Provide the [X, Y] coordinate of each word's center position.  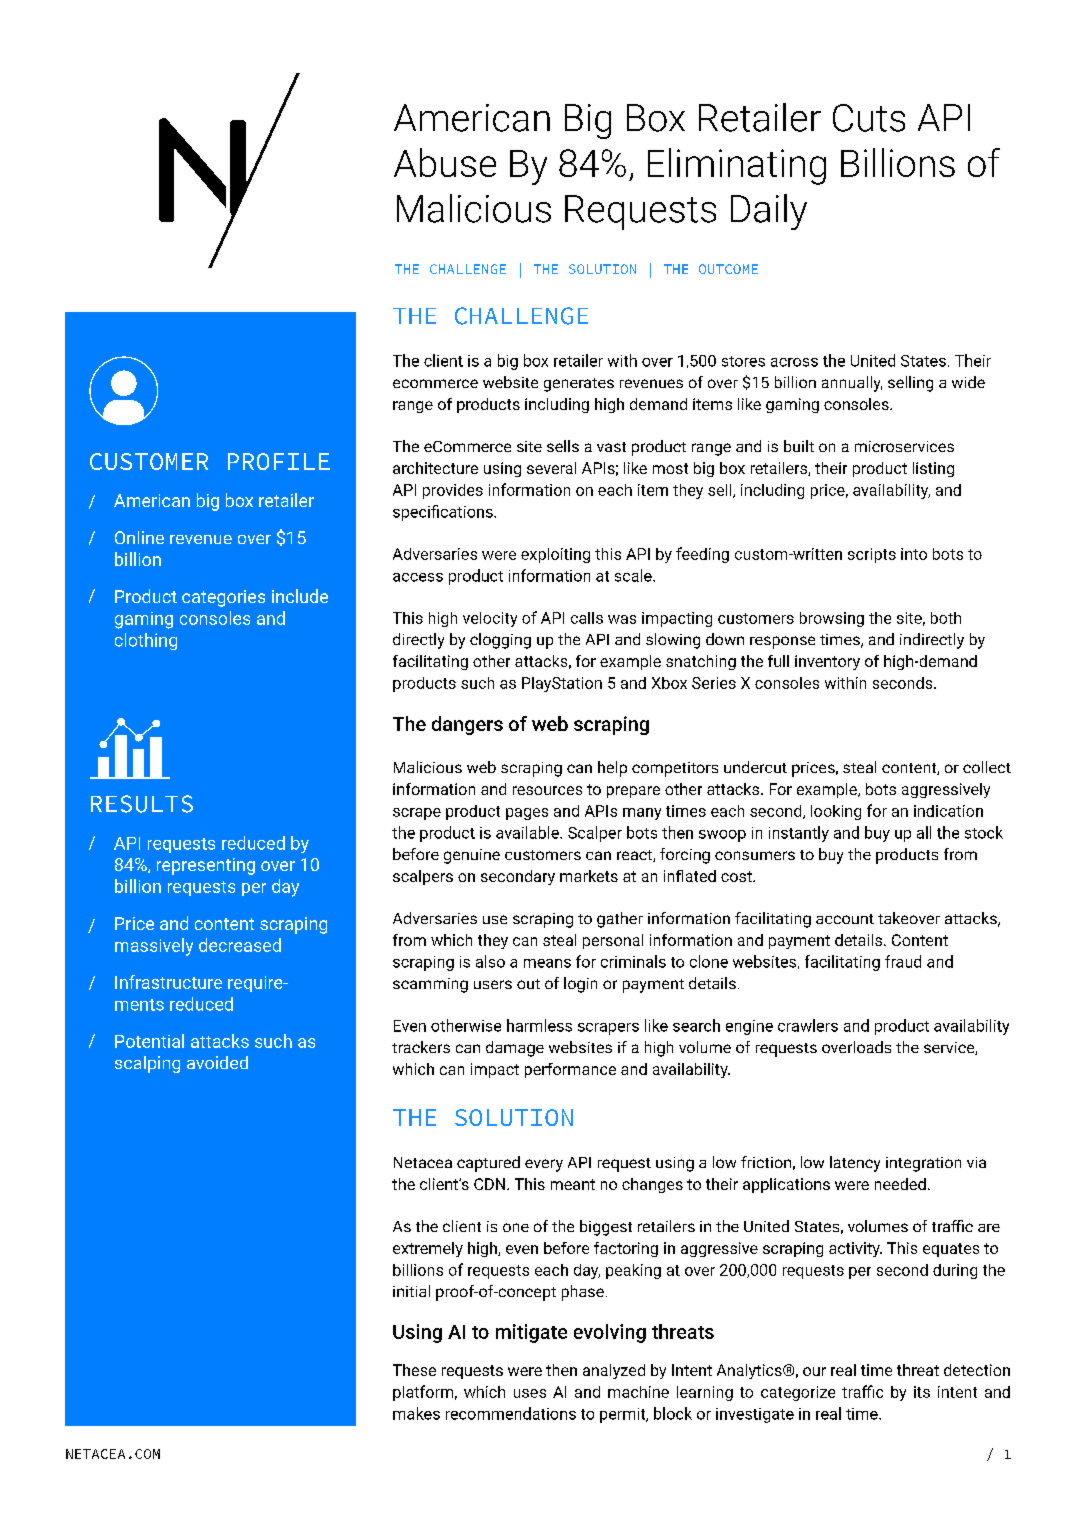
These [414, 1370]
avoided [217, 1062]
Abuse [445, 162]
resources [547, 790]
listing [933, 469]
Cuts [869, 118]
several [551, 468]
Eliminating [737, 166]
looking [836, 812]
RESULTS [142, 804]
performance [570, 1070]
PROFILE [279, 461]
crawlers [808, 1025]
